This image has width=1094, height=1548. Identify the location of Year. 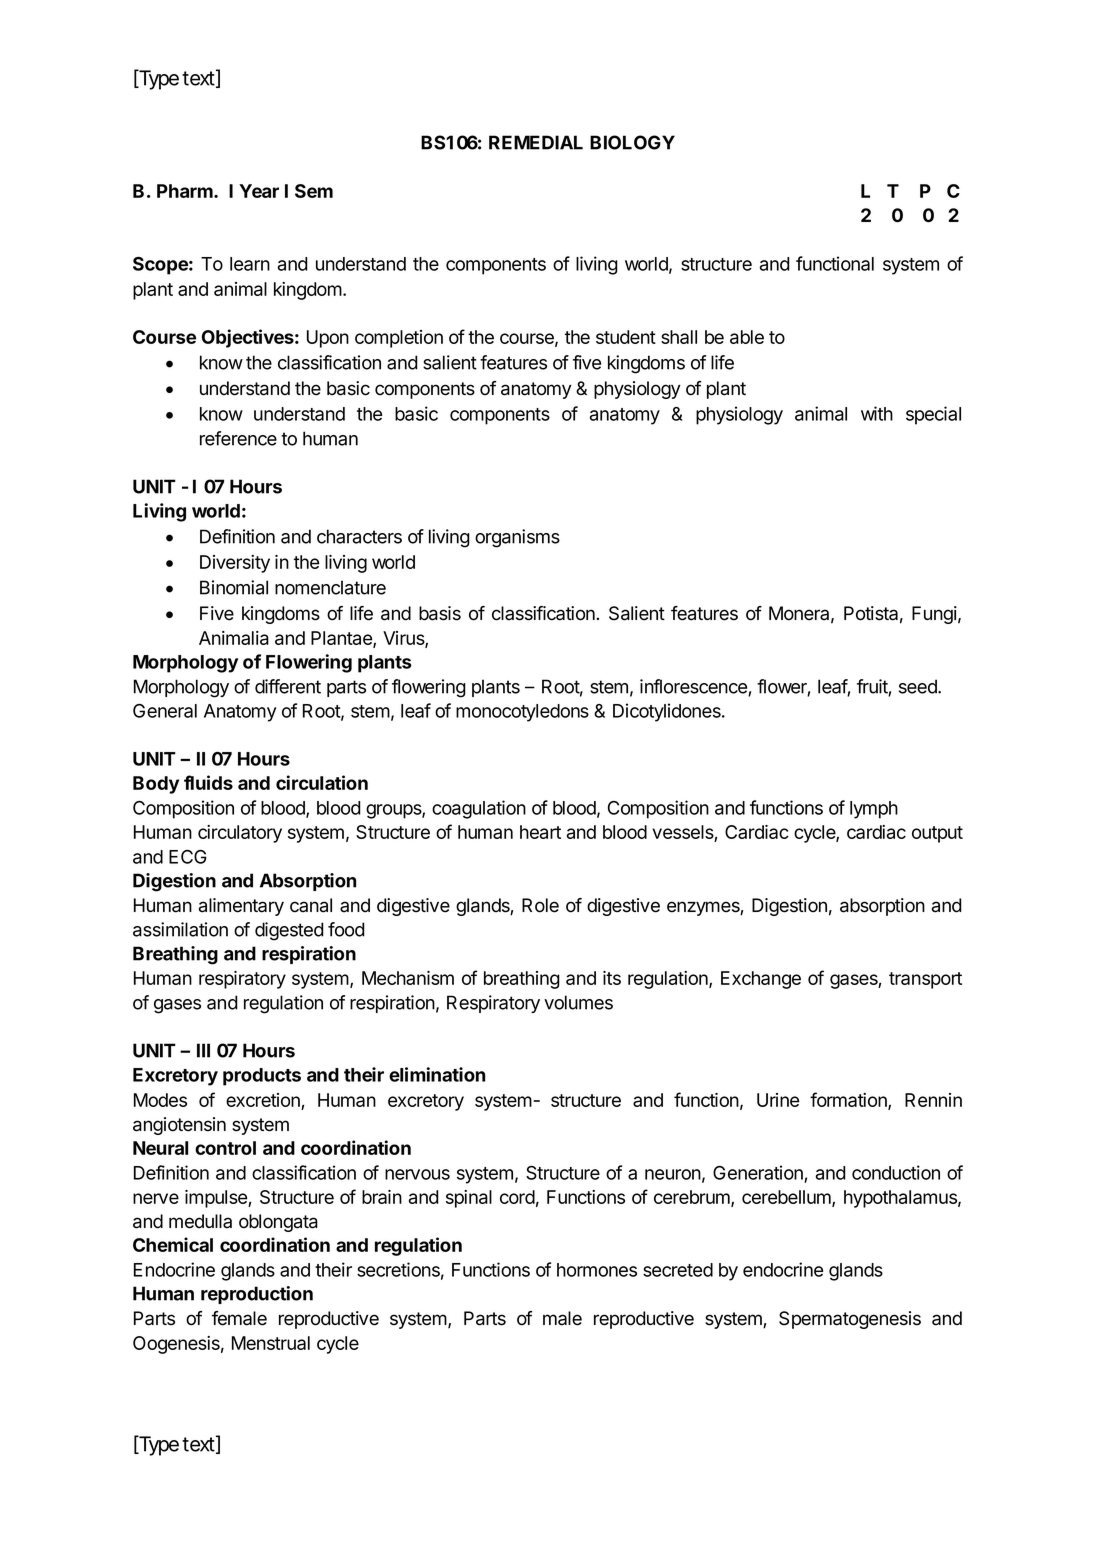
(259, 191).
